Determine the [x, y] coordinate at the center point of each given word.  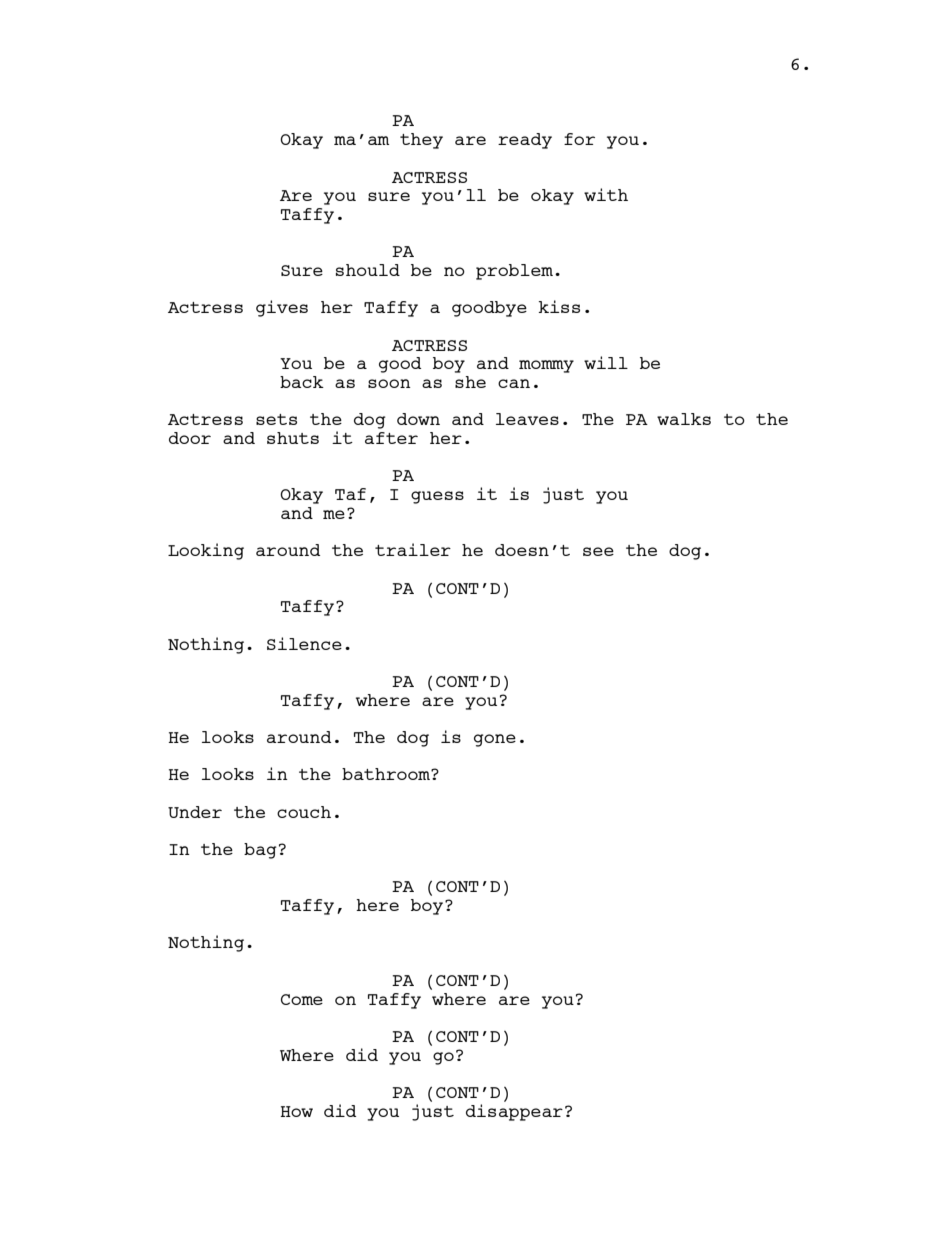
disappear [514, 1111]
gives [282, 308]
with [606, 194]
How [296, 1111]
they [421, 141]
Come [302, 999]
